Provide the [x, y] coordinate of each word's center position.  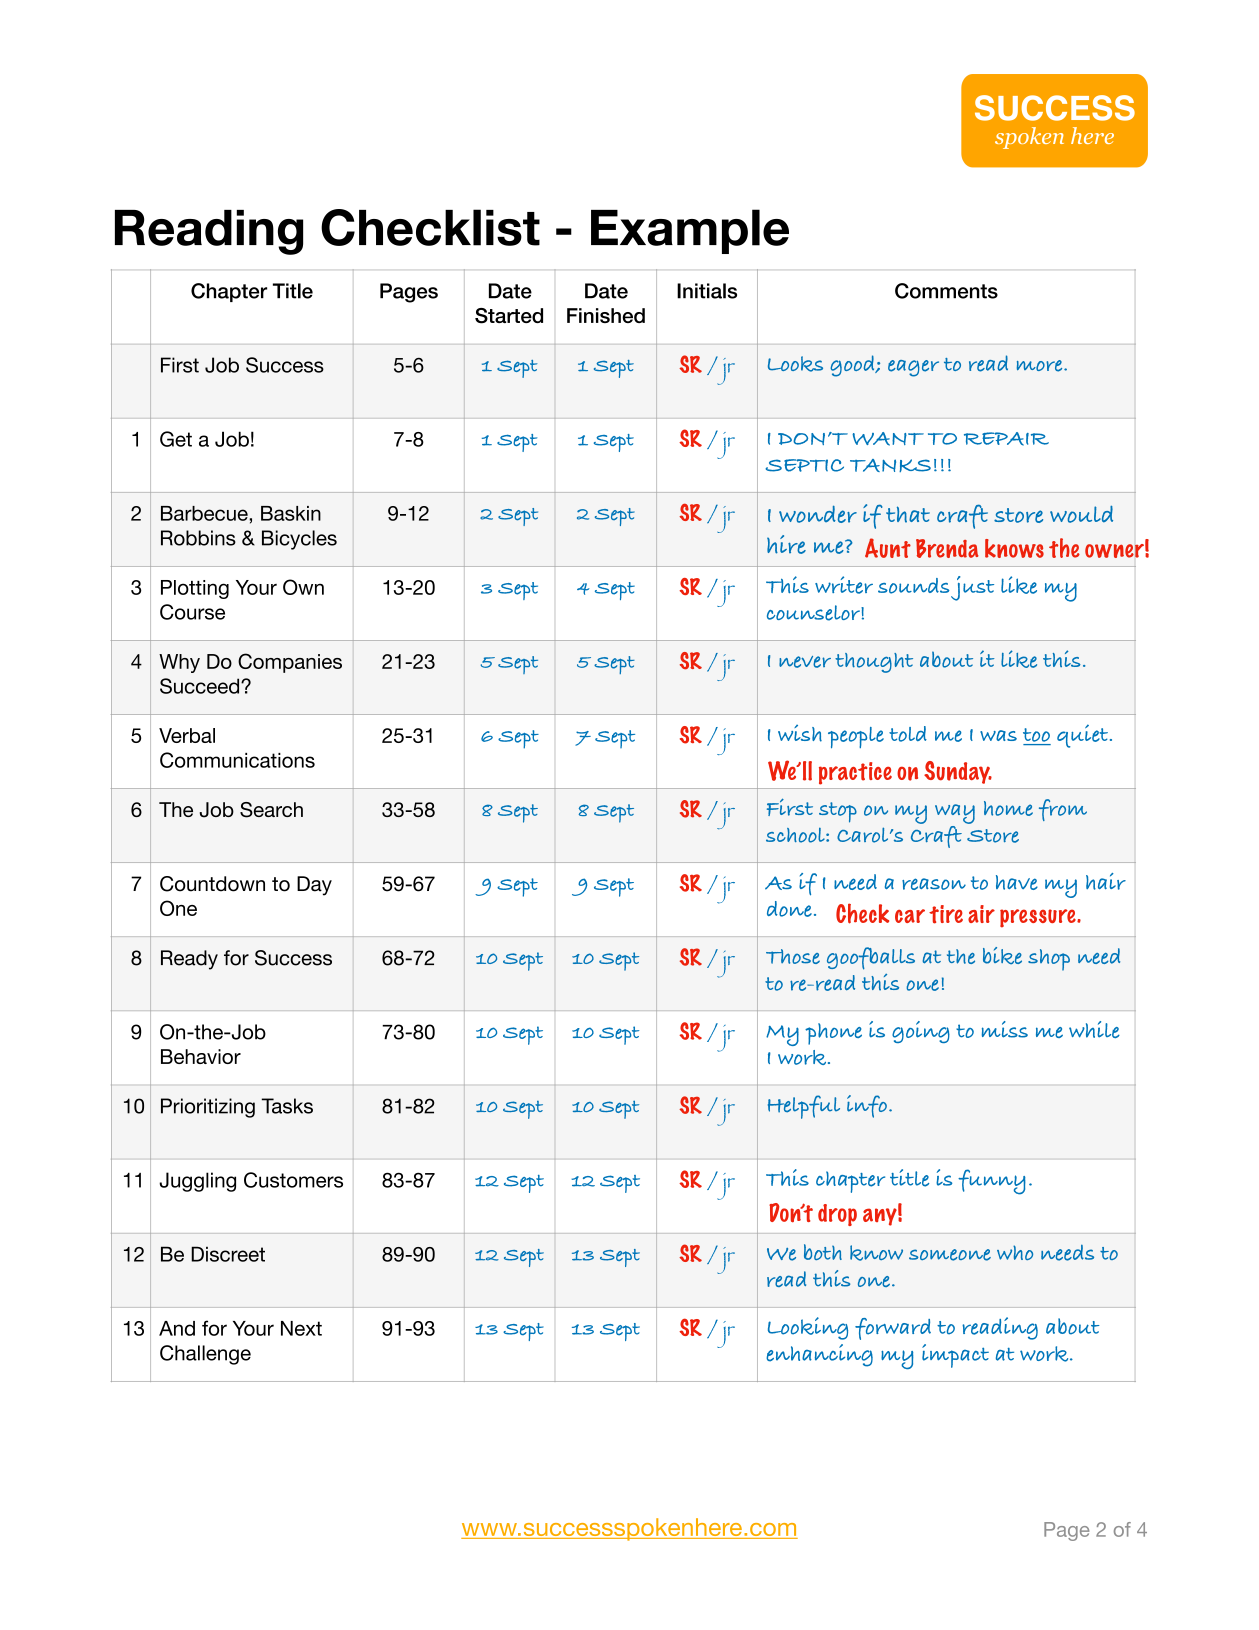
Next [301, 1328]
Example [690, 231]
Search [271, 810]
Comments [946, 291]
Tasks [287, 1106]
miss [1005, 1029]
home [1008, 808]
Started [509, 316]
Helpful [804, 1107]
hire [786, 544]
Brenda [947, 548]
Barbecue [205, 513]
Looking [808, 1328]
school [796, 835]
